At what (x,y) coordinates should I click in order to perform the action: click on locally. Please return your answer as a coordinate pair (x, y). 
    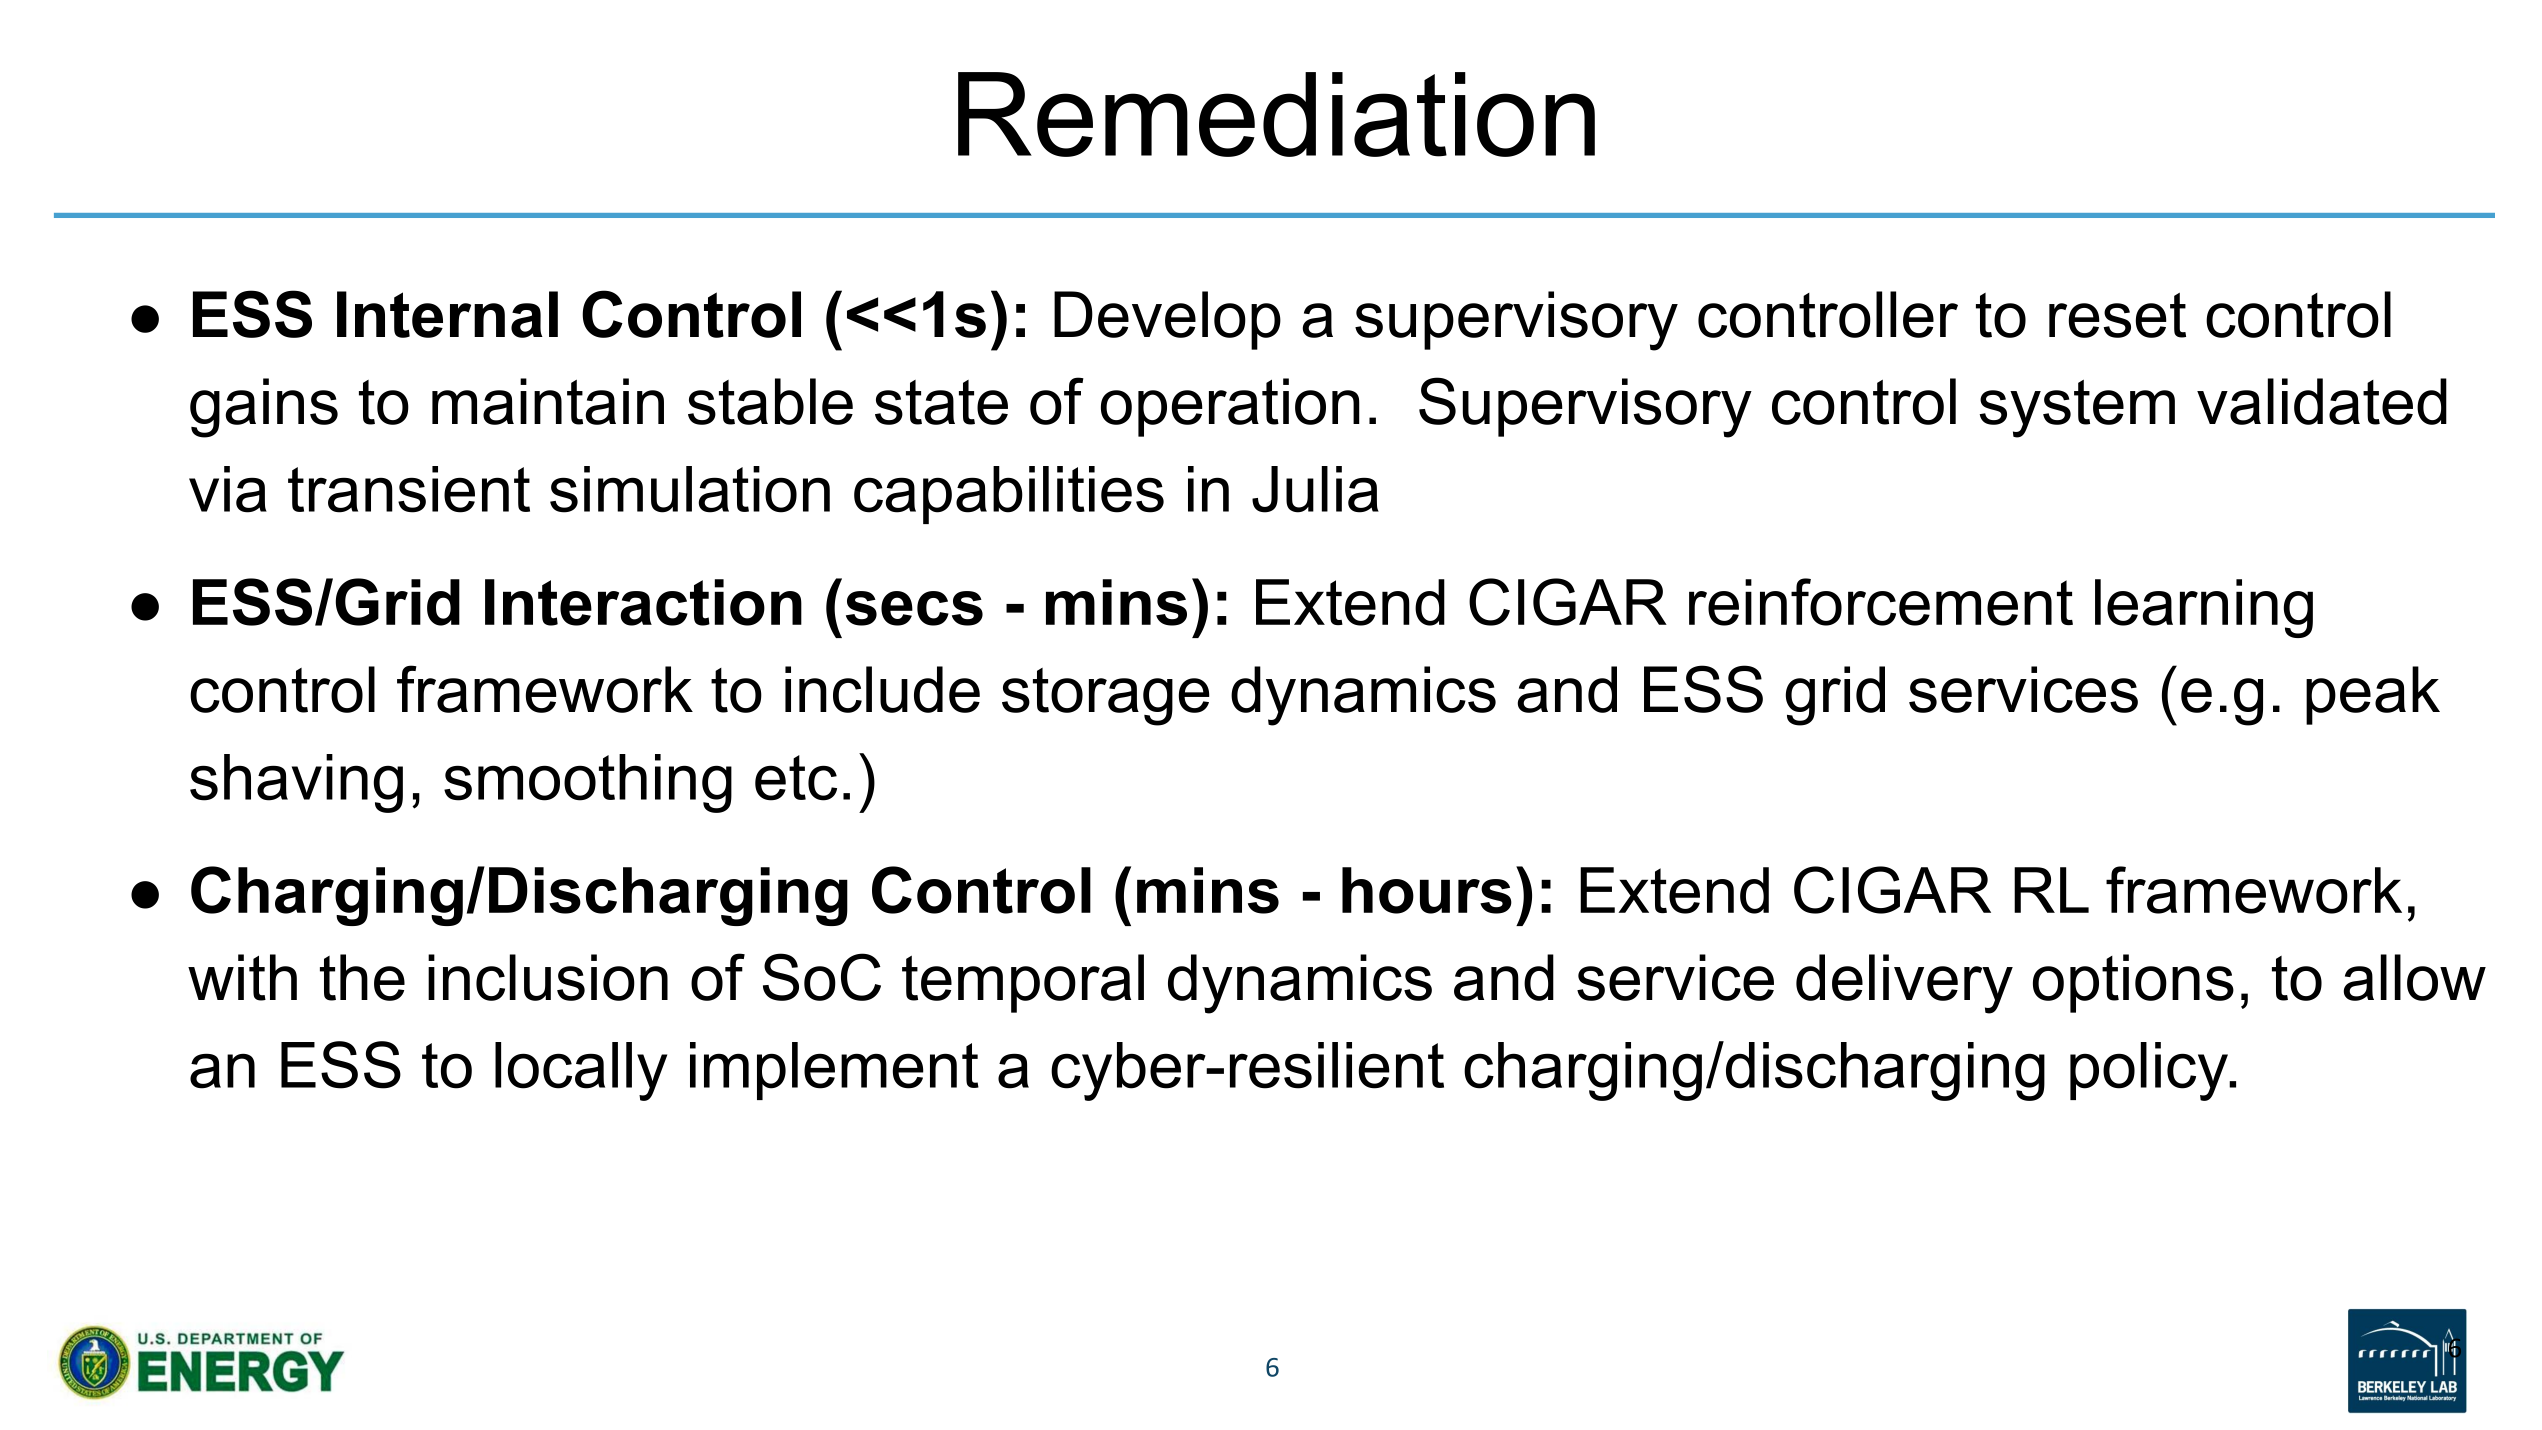
    Looking at the image, I should click on (581, 1071).
